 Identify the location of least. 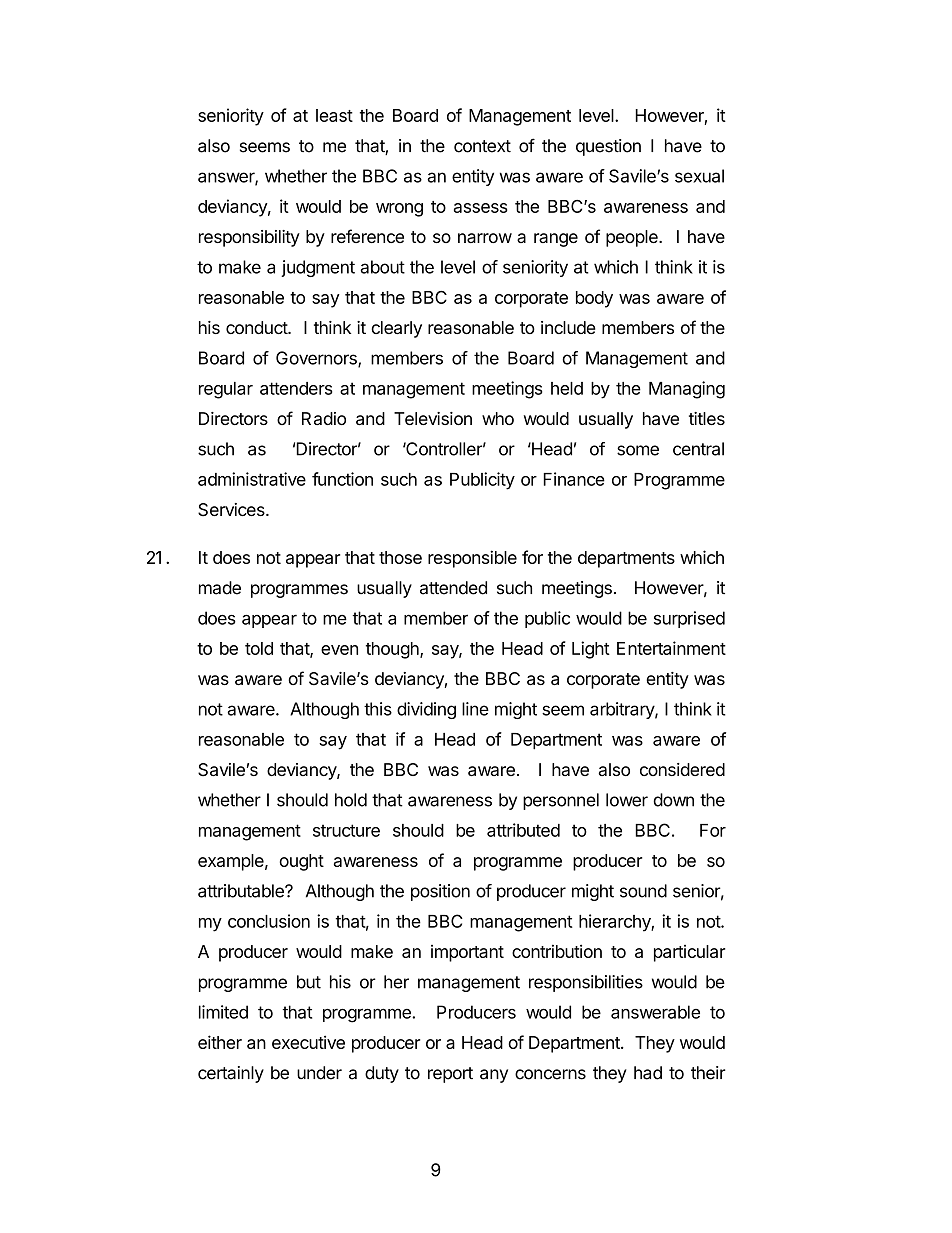
(334, 115).
